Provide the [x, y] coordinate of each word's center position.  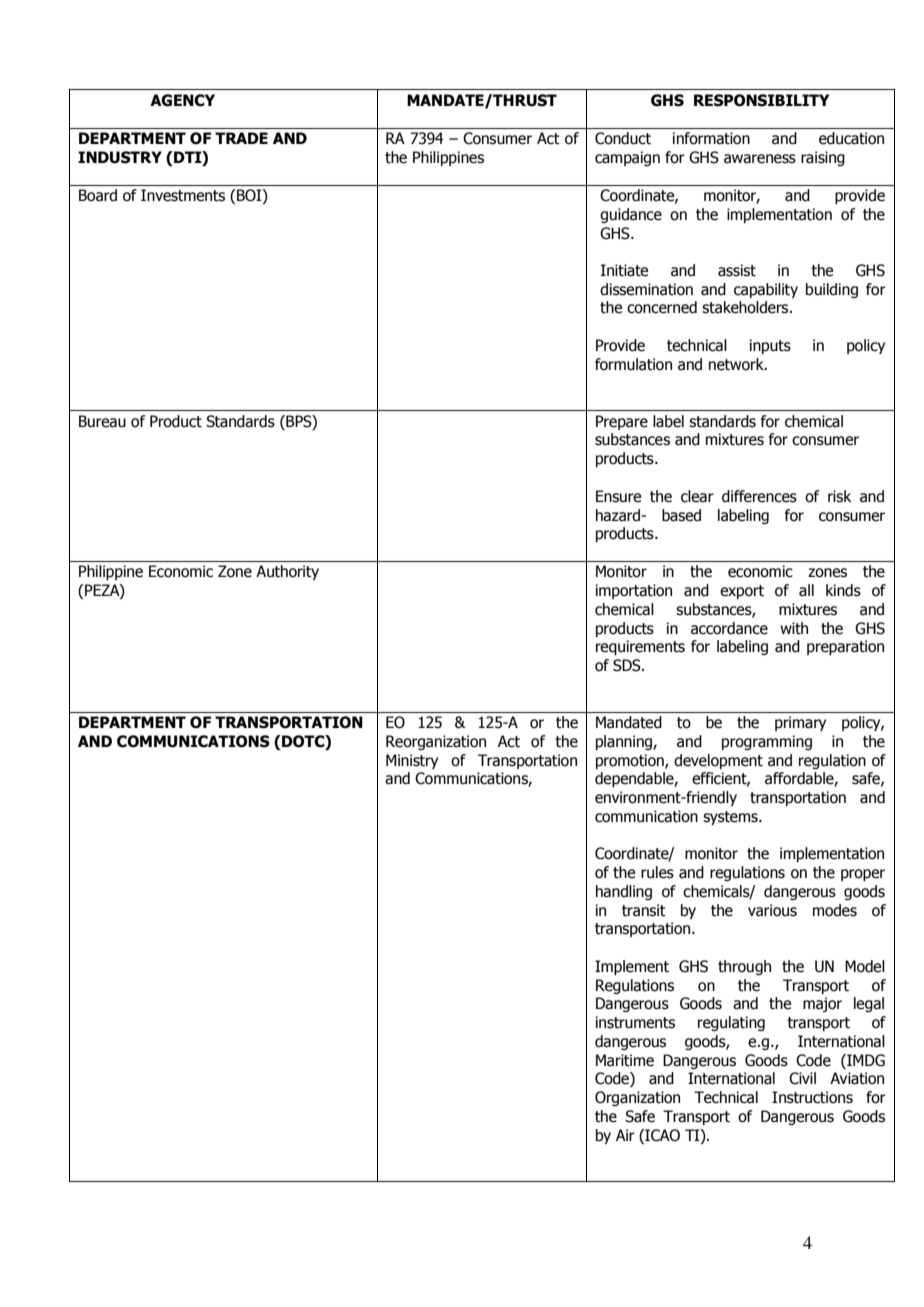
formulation [633, 364]
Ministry [412, 761]
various [772, 910]
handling [624, 892]
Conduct [623, 138]
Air [625, 1135]
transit [644, 910]
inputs [770, 346]
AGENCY [182, 100]
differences [759, 496]
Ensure [618, 496]
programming [767, 742]
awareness [760, 159]
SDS [628, 665]
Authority [287, 572]
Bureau [102, 421]
